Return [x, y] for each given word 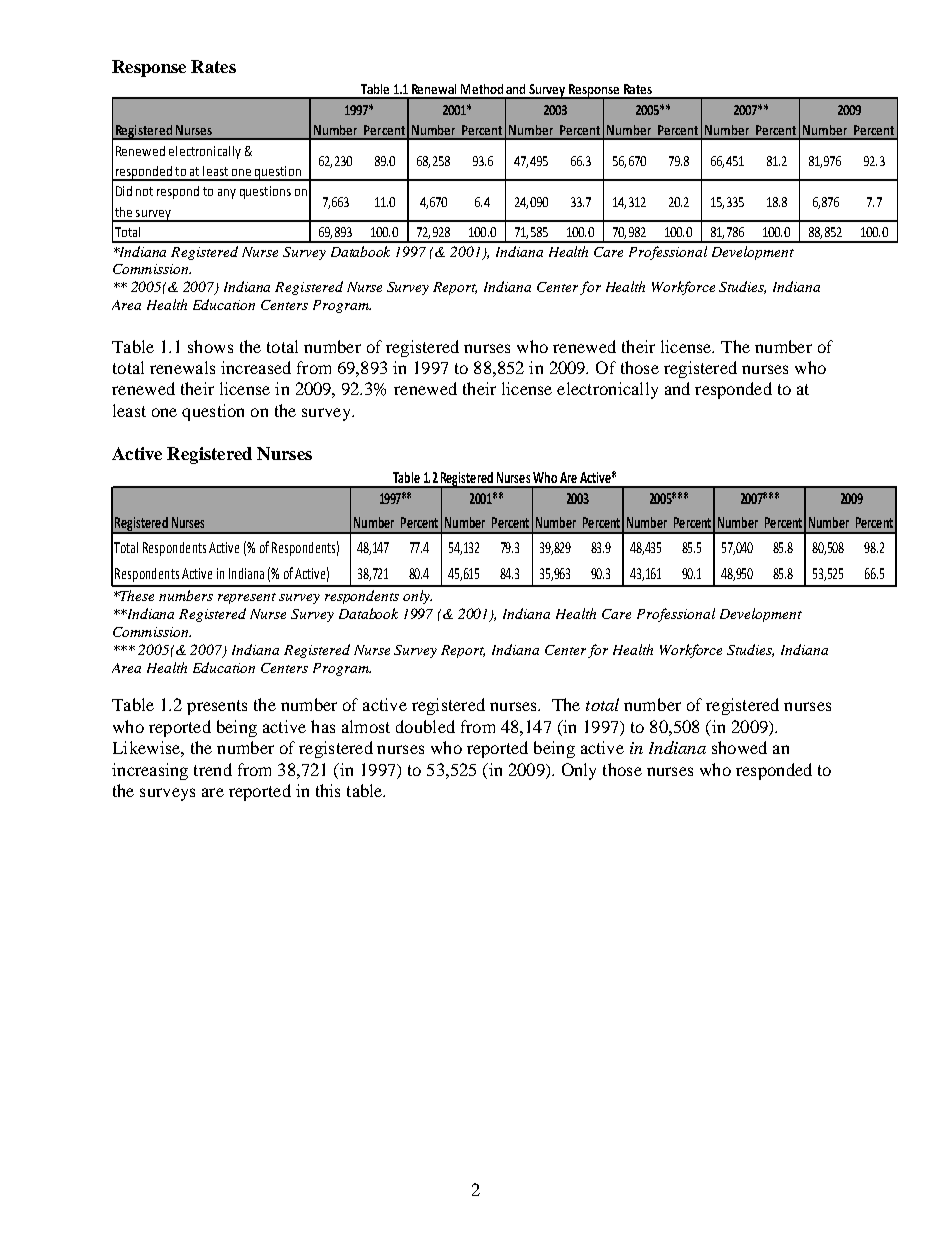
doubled [425, 726]
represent [247, 598]
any [227, 194]
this [328, 790]
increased [256, 367]
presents [217, 707]
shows [210, 346]
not [144, 191]
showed [739, 747]
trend [213, 769]
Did [124, 191]
